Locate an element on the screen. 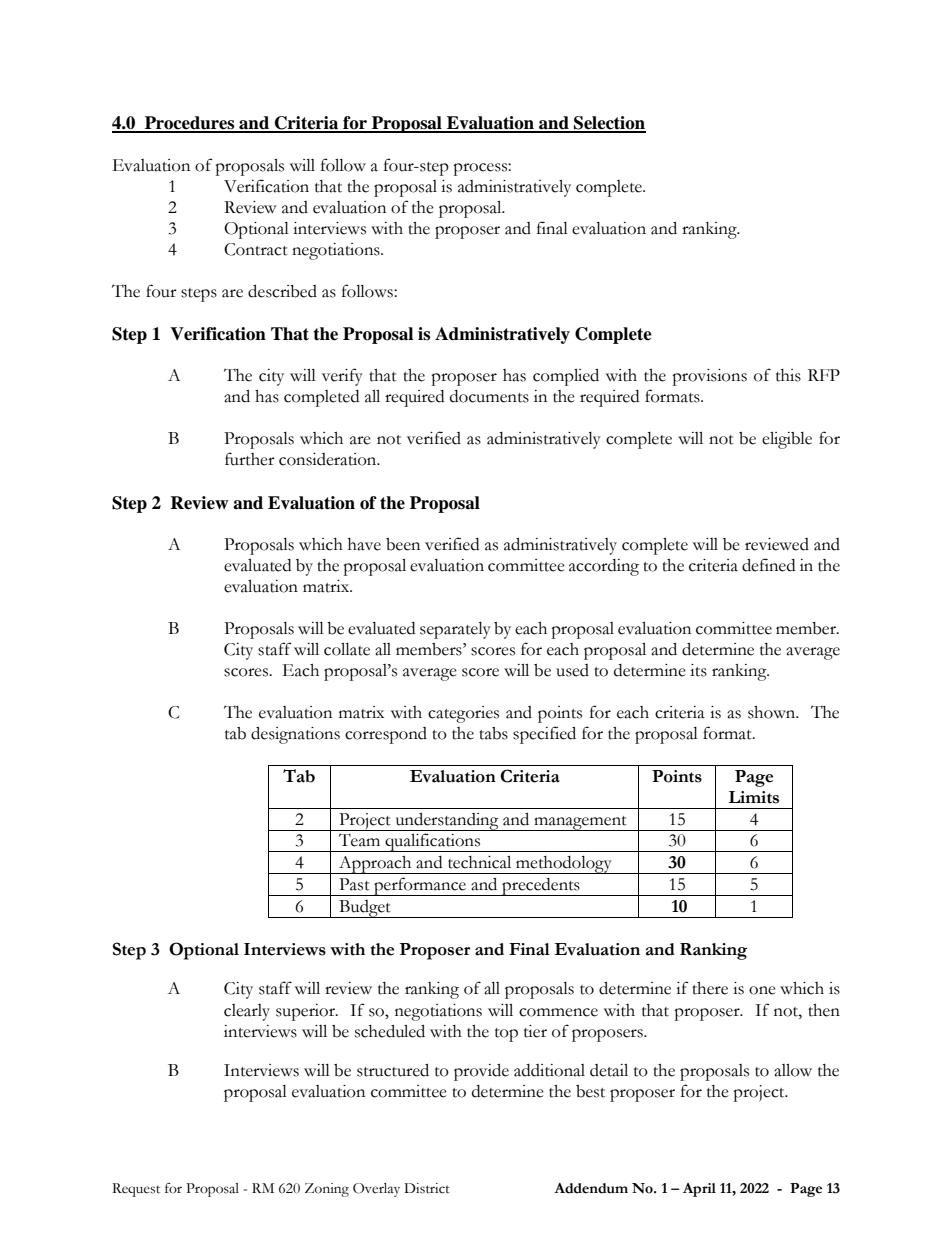  further is located at coordinates (250, 459).
